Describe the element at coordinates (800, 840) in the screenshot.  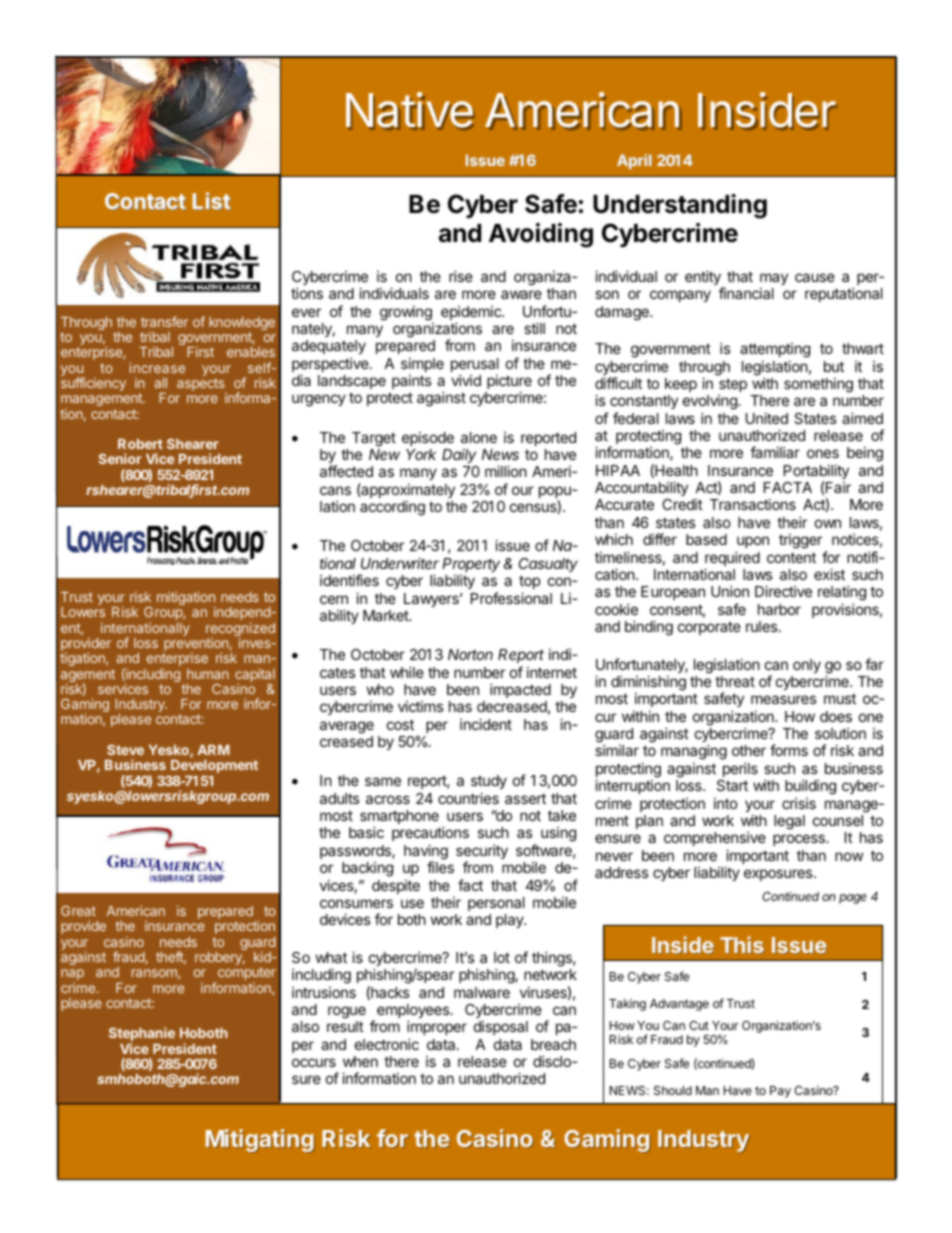
I see `process` at that location.
